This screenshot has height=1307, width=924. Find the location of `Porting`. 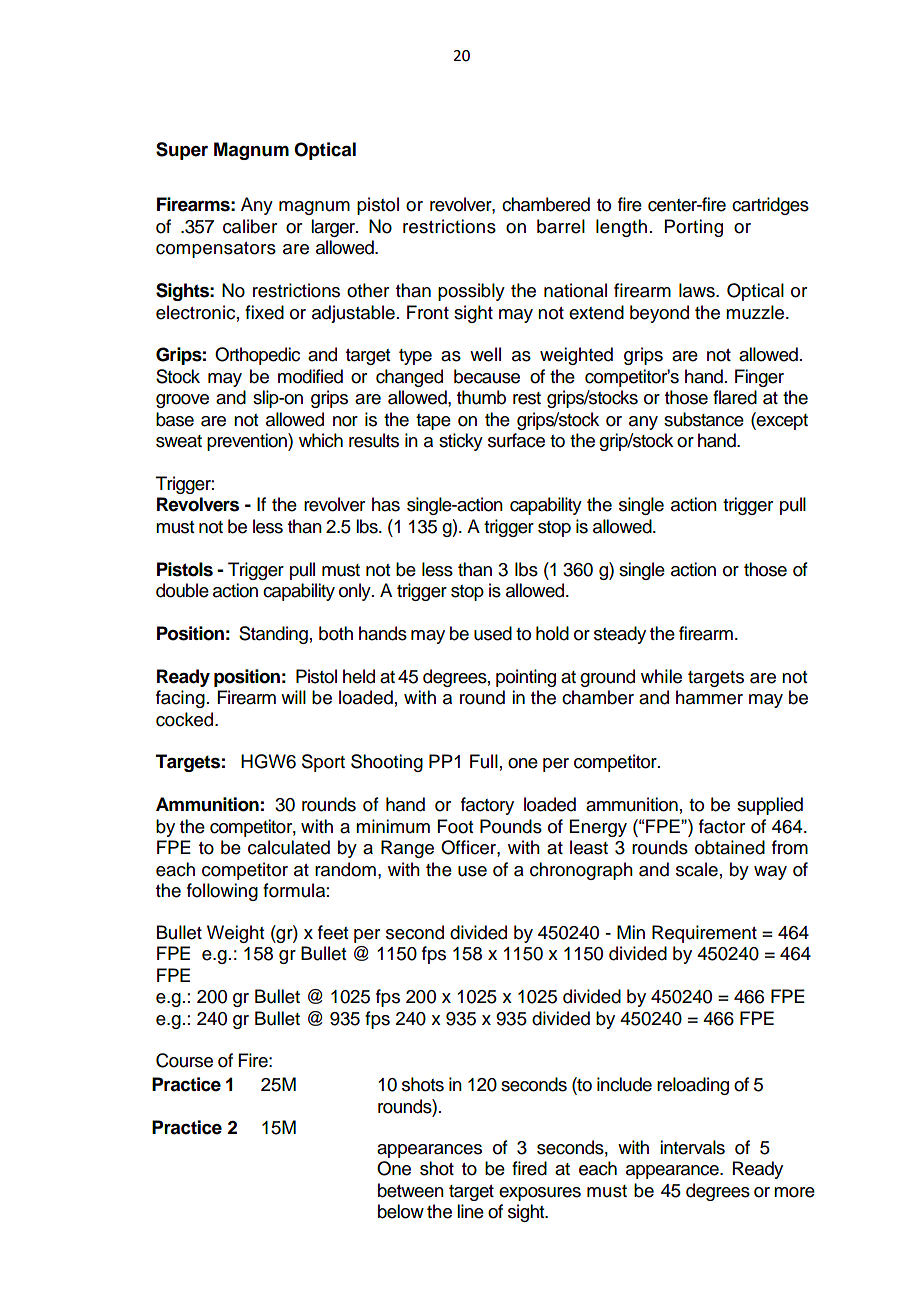

Porting is located at coordinates (694, 228).
